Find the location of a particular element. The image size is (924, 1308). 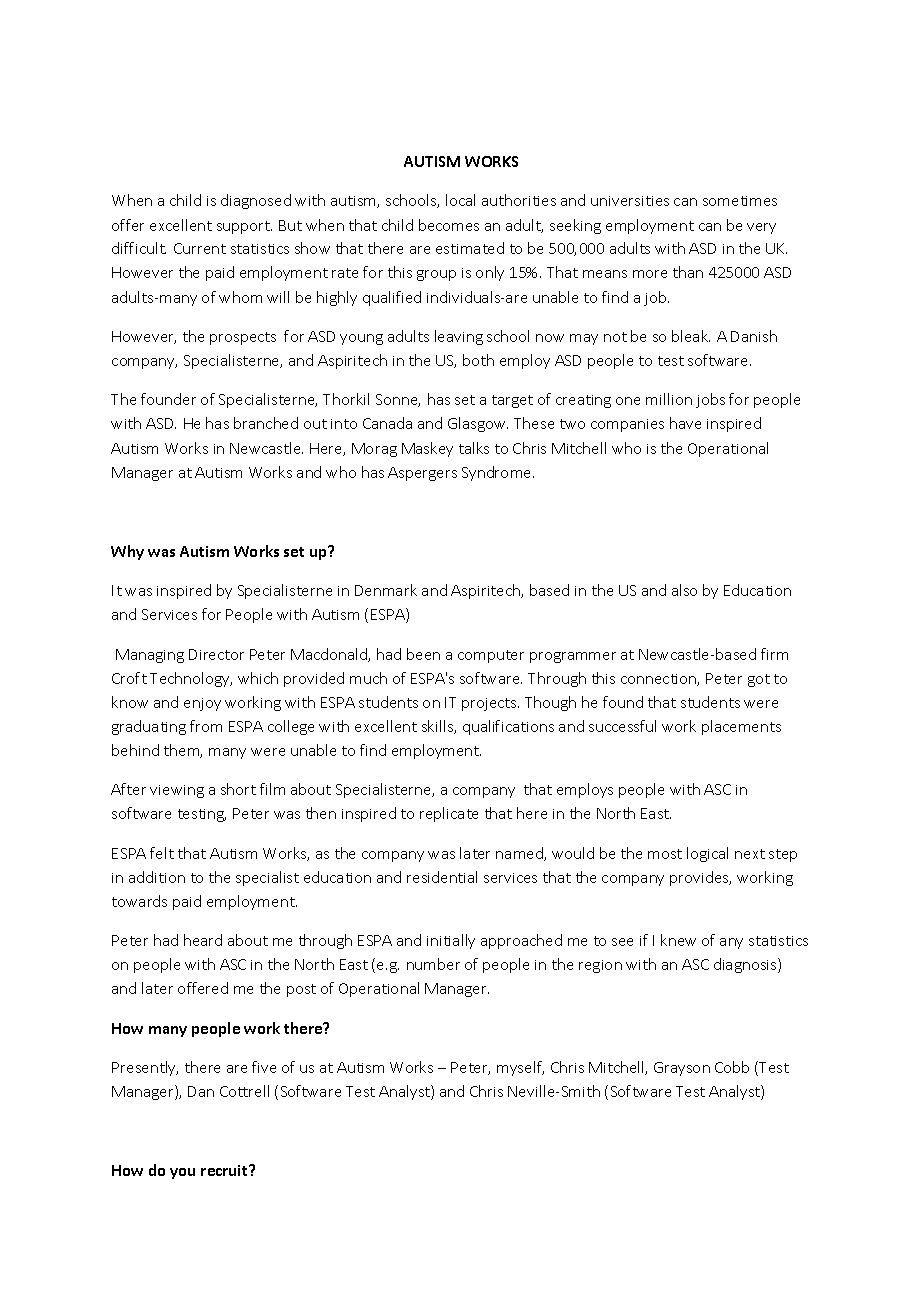

felt is located at coordinates (162, 853).
